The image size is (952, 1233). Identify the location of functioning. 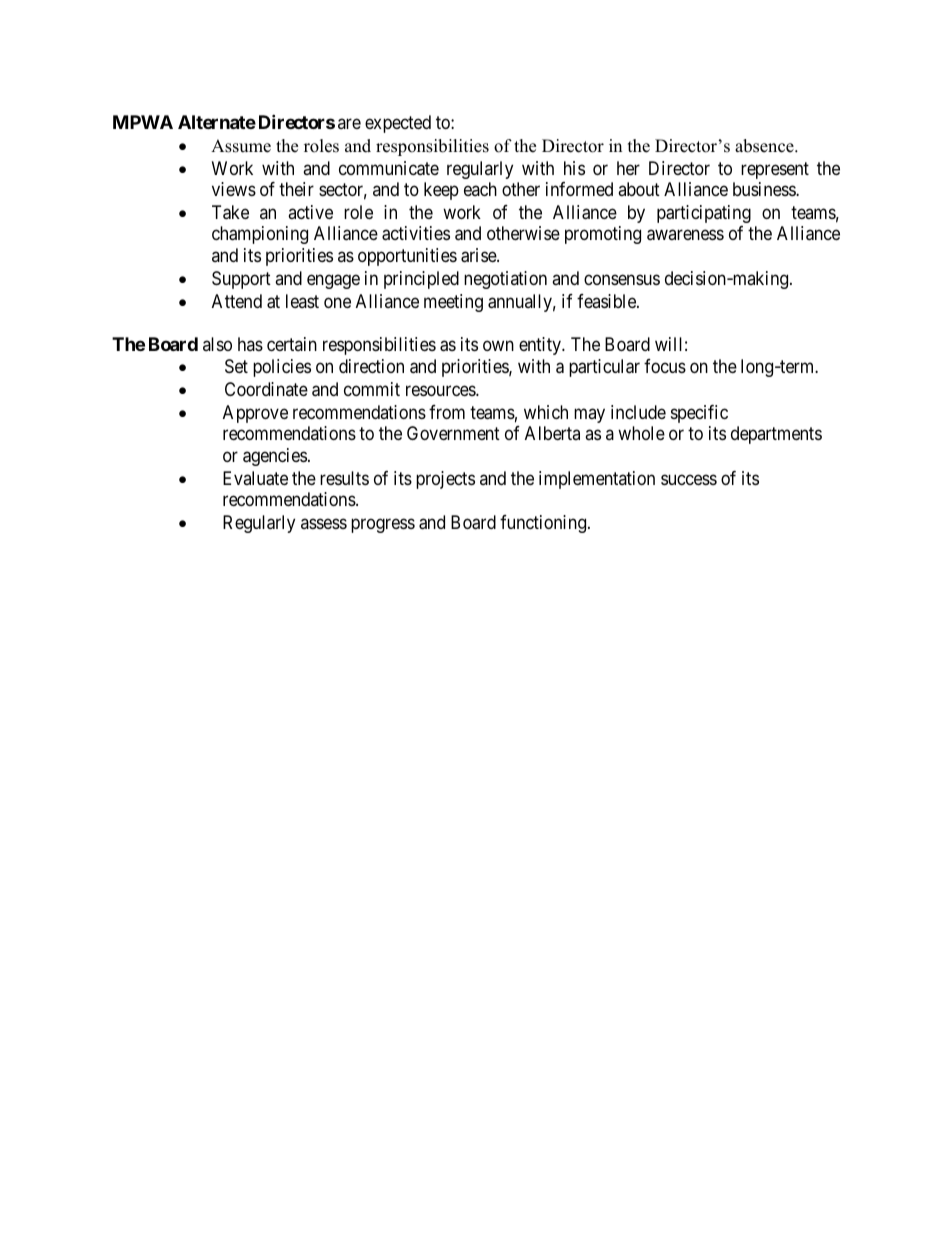
(544, 524).
